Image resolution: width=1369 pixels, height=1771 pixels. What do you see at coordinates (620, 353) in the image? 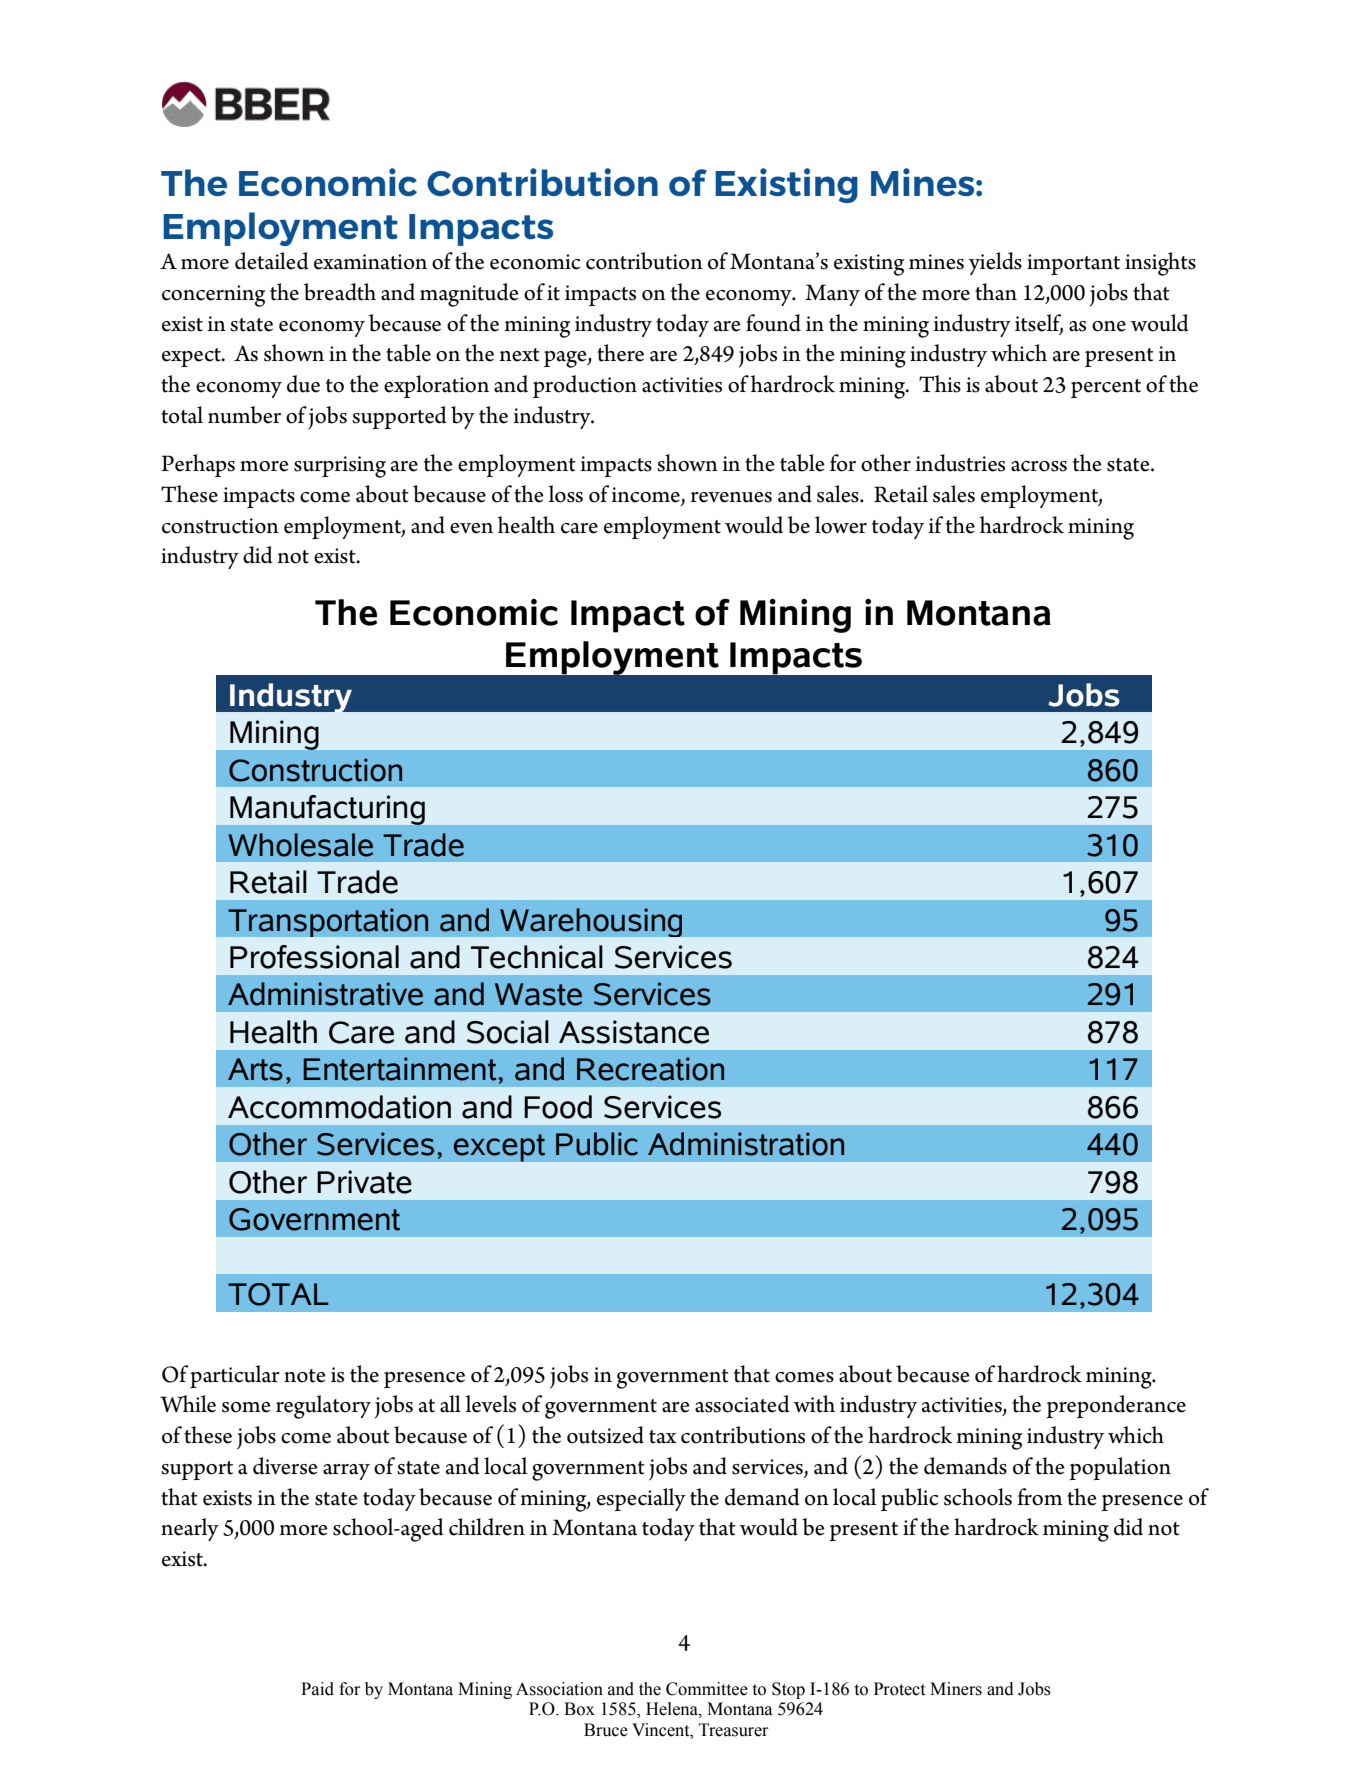
I see `there` at bounding box center [620, 353].
